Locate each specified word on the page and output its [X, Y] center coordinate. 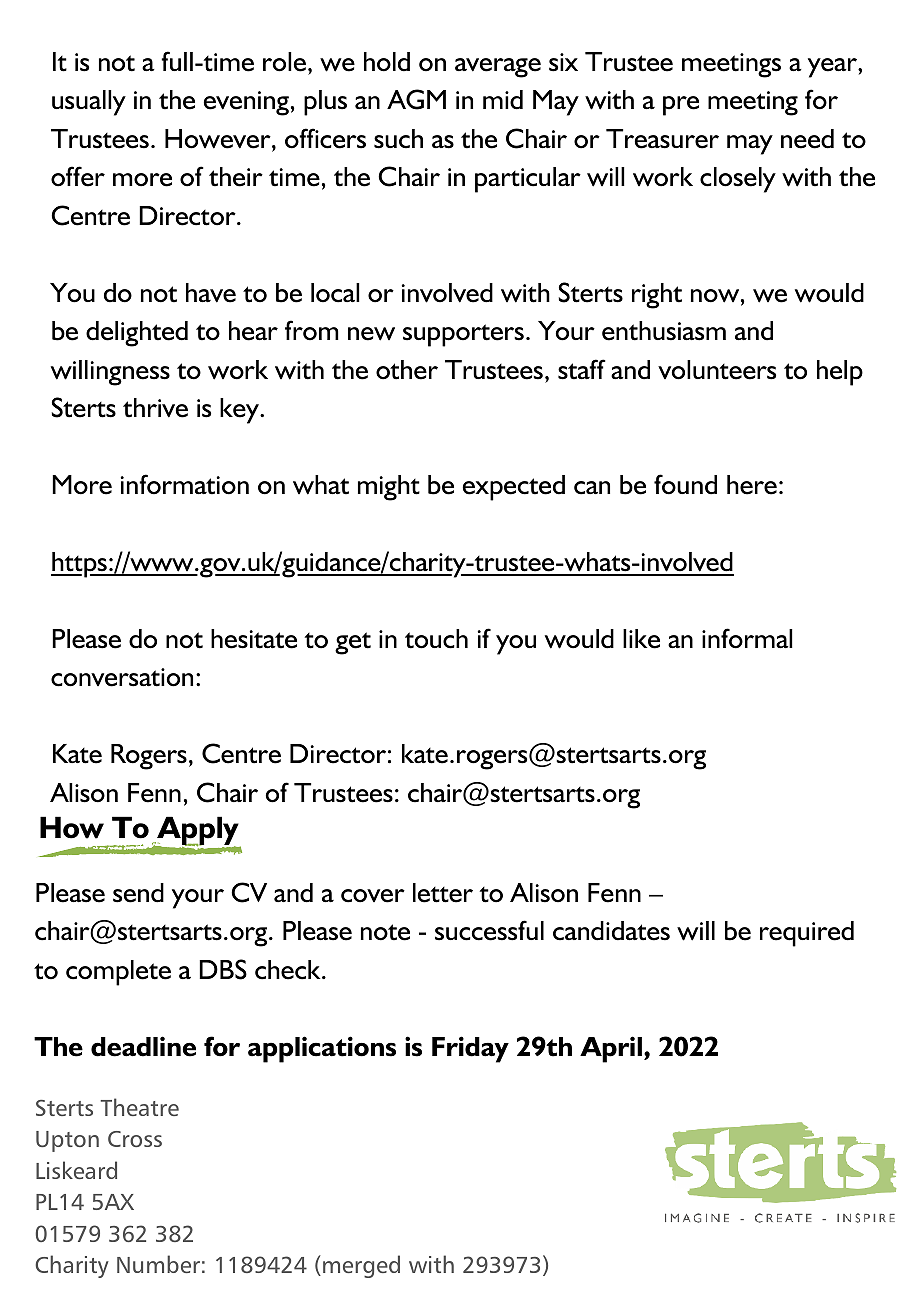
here [752, 485]
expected [513, 488]
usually [89, 103]
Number [158, 1264]
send [138, 893]
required [807, 934]
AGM [416, 99]
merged [361, 1266]
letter [443, 893]
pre [681, 106]
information [185, 484]
